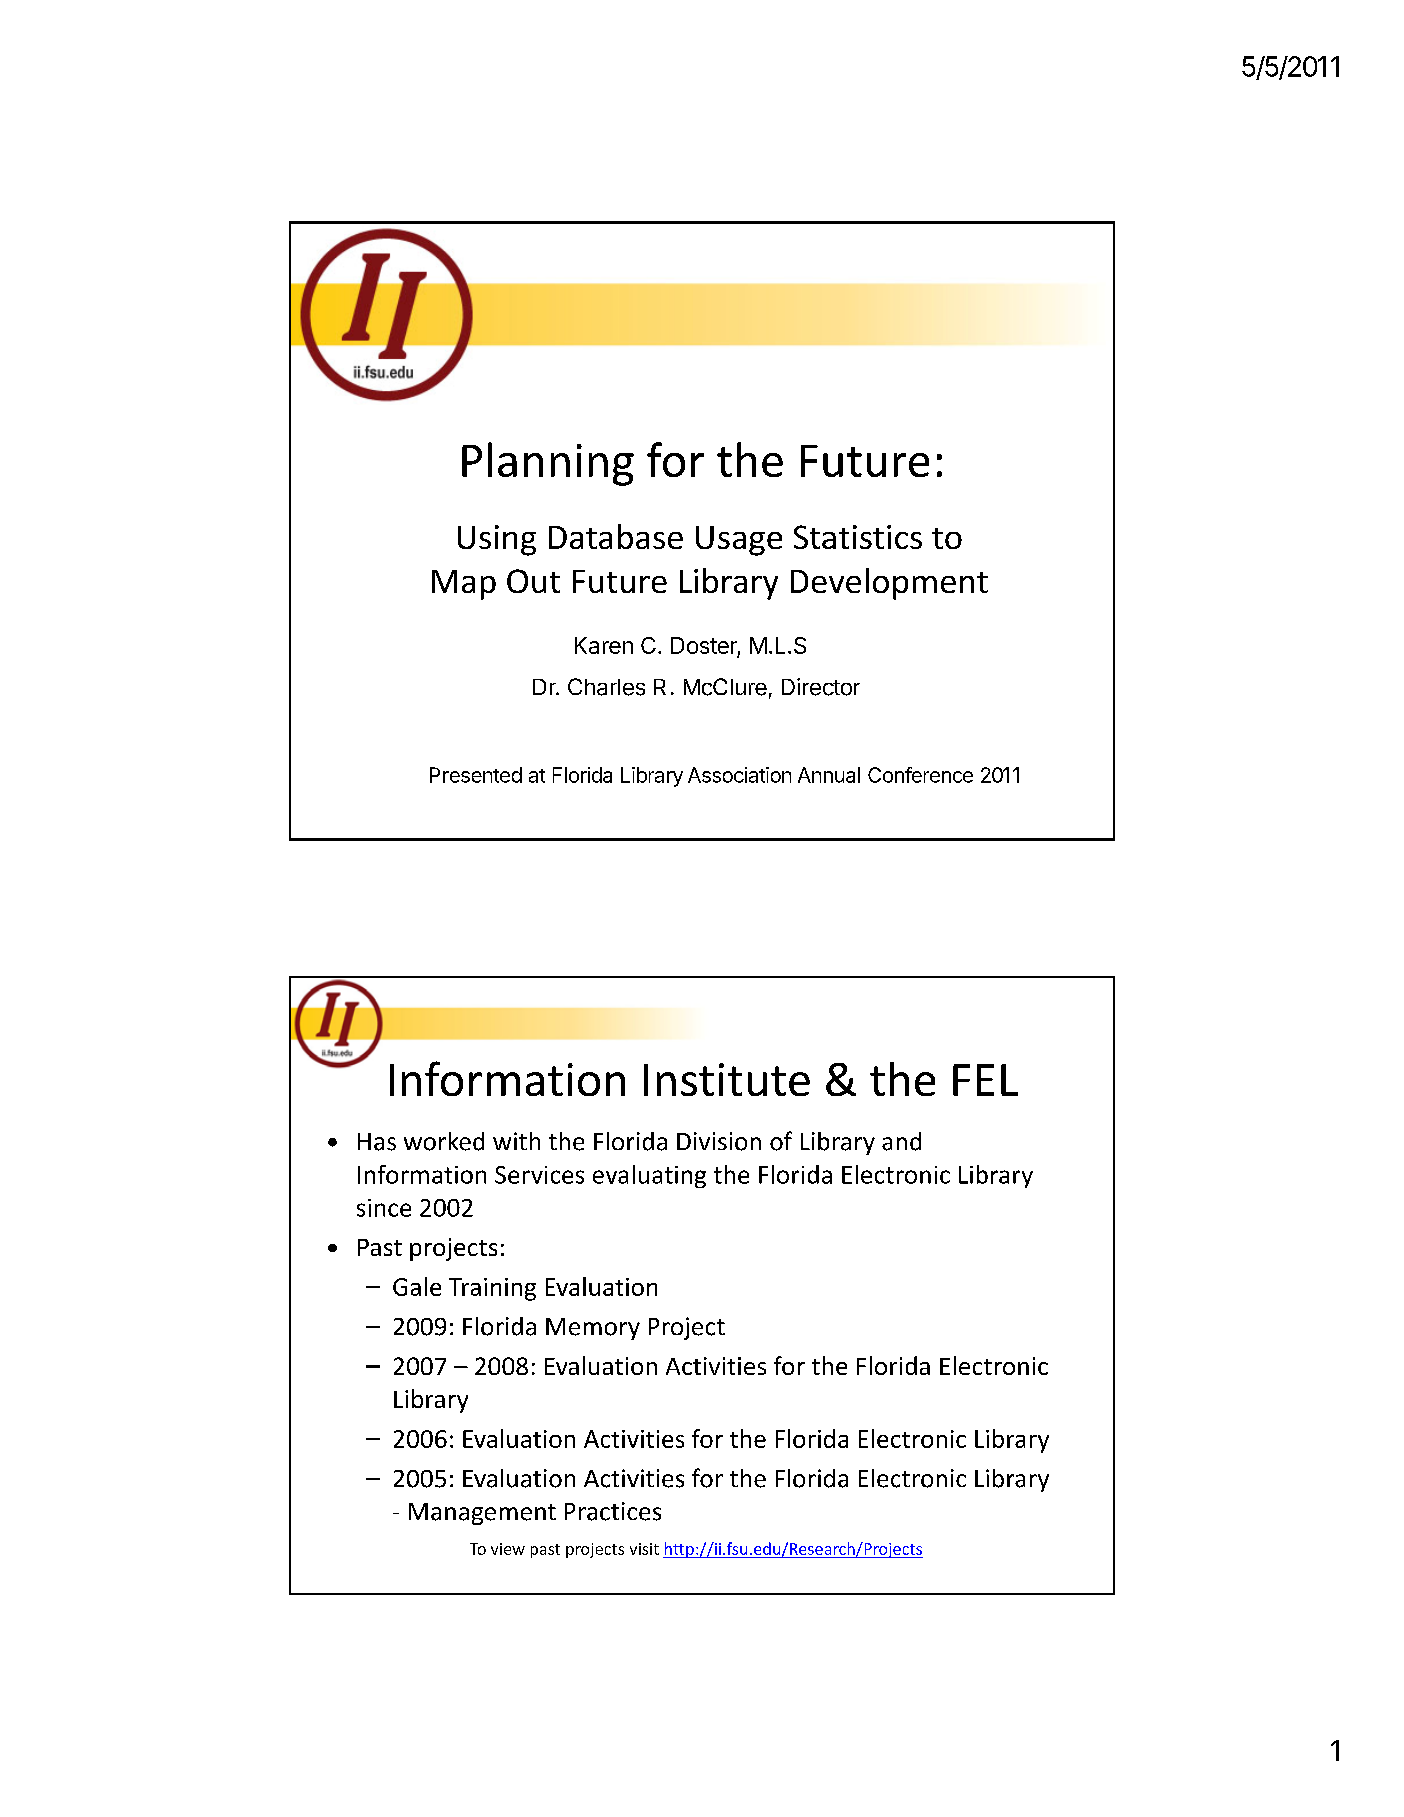 The height and width of the screenshot is (1817, 1404). I want to click on Division, so click(719, 1141).
